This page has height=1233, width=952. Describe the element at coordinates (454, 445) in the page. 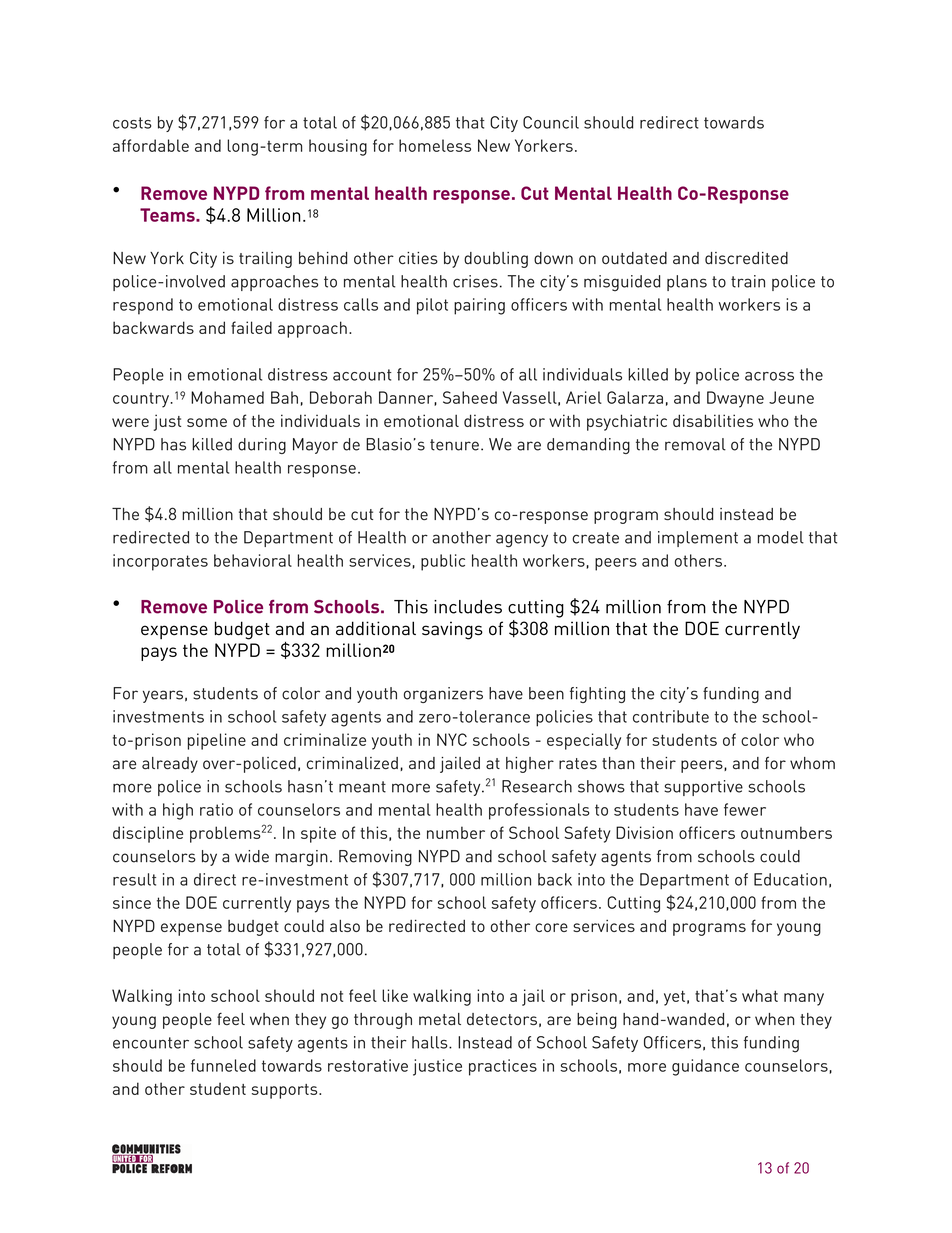

I see `tenure` at that location.
